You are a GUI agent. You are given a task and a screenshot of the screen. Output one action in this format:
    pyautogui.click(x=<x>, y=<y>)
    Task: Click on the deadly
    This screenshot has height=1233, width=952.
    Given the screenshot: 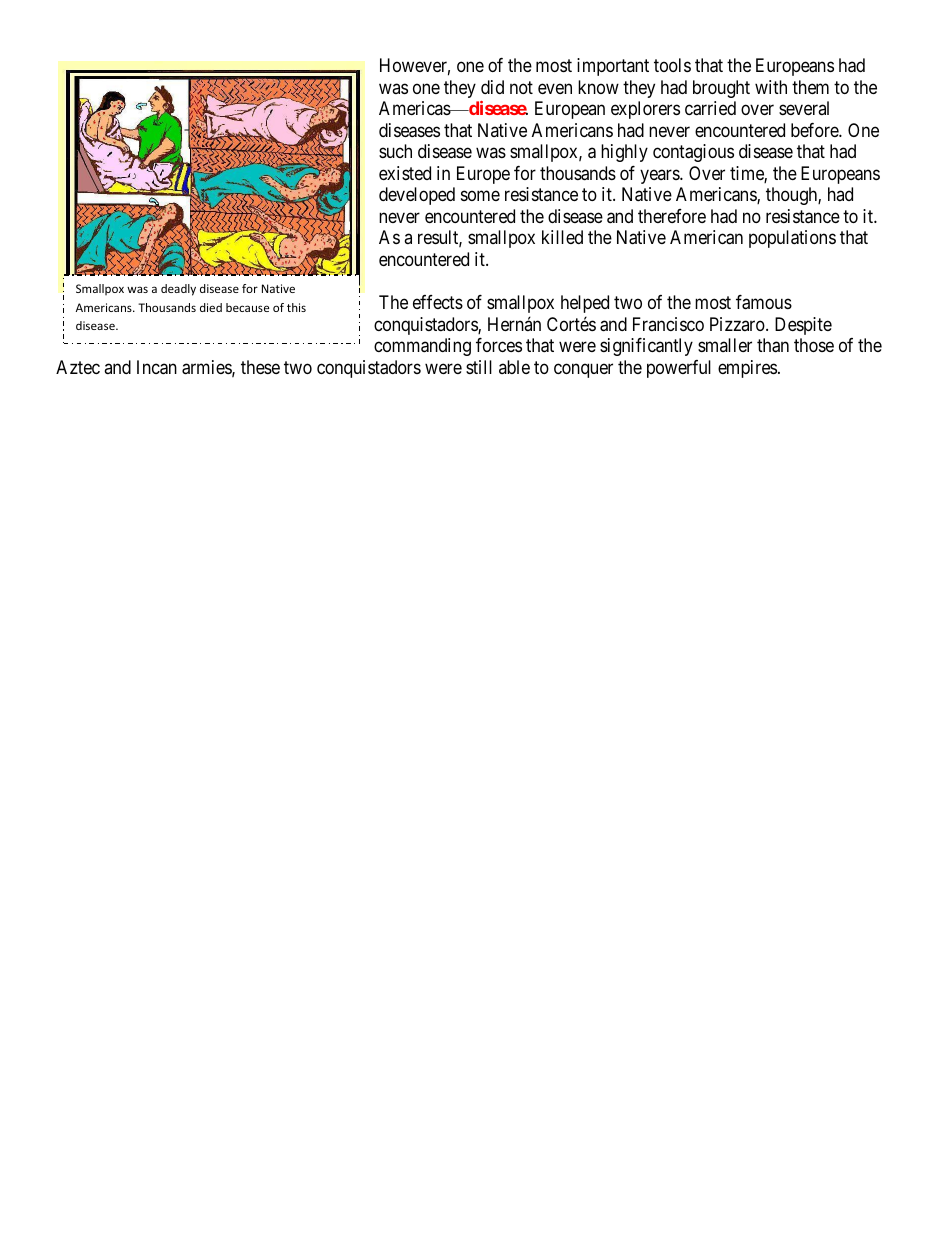 What is the action you would take?
    pyautogui.click(x=178, y=290)
